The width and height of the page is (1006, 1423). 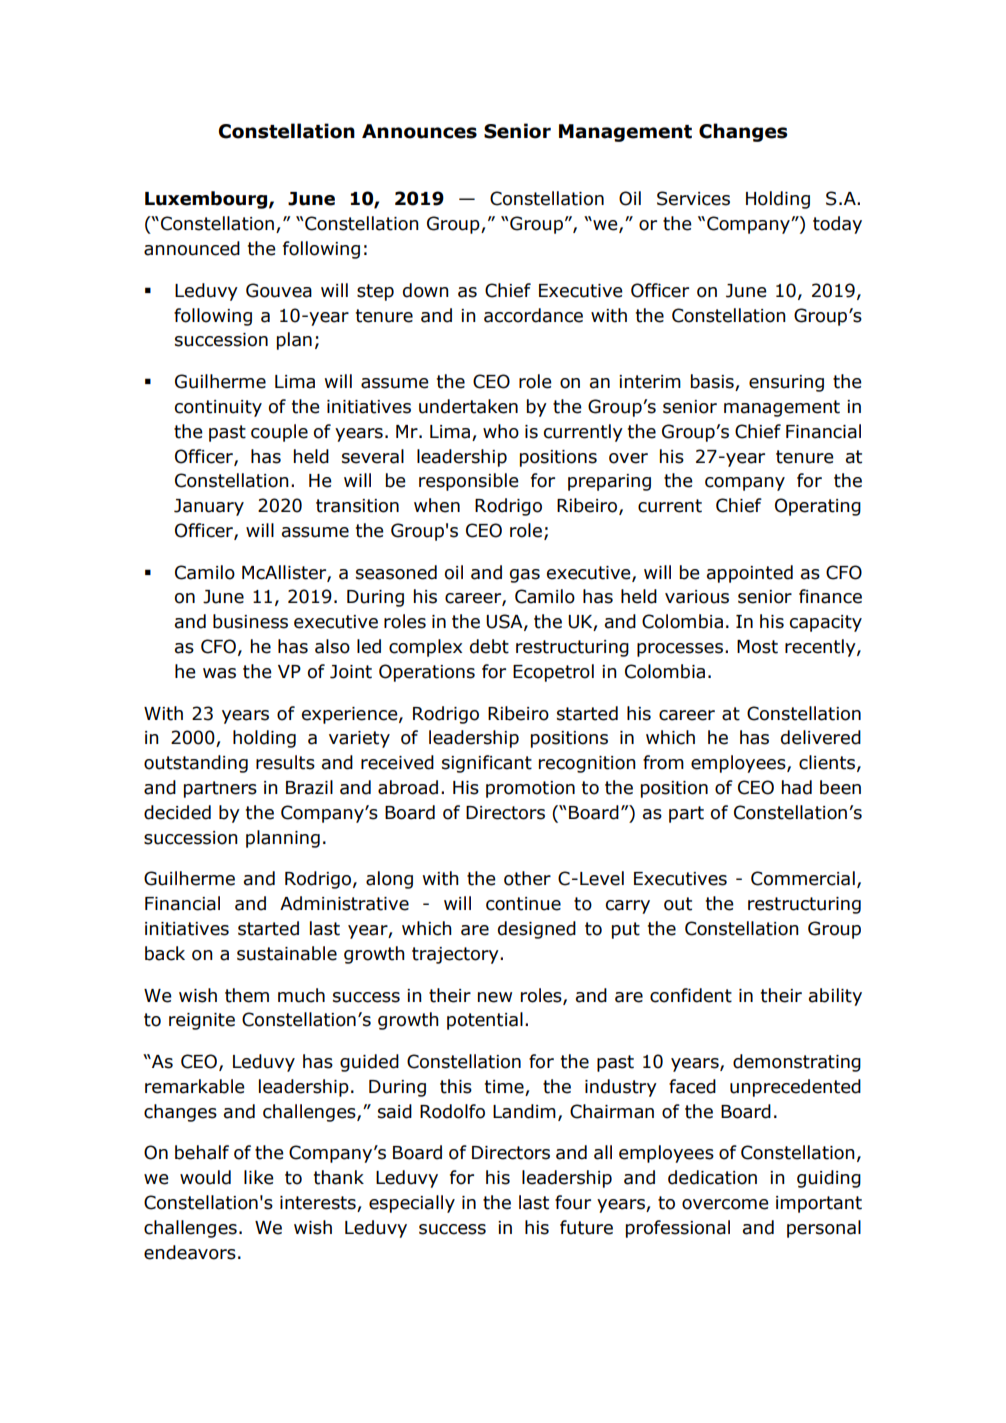 I want to click on like, so click(x=259, y=1177).
